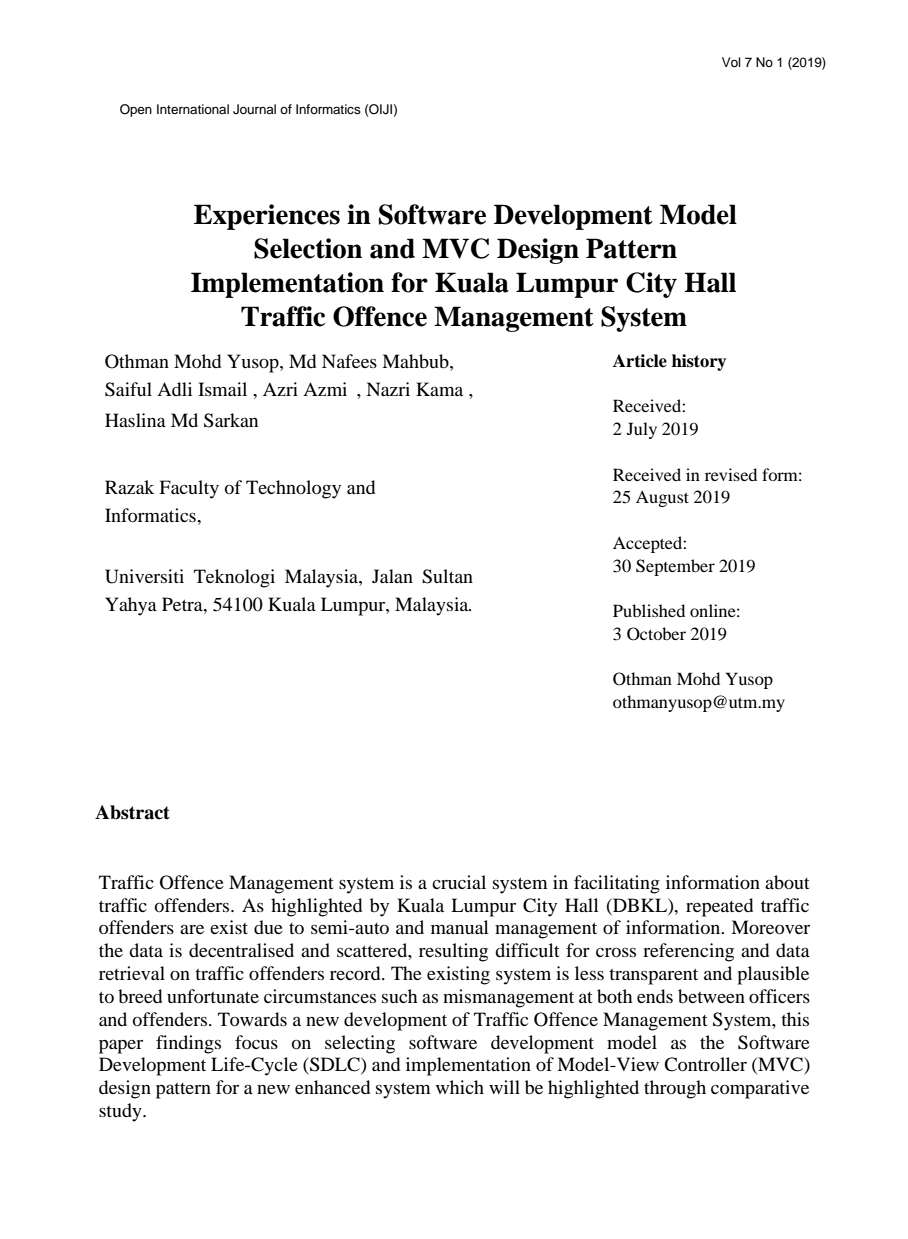  I want to click on which, so click(460, 1087).
